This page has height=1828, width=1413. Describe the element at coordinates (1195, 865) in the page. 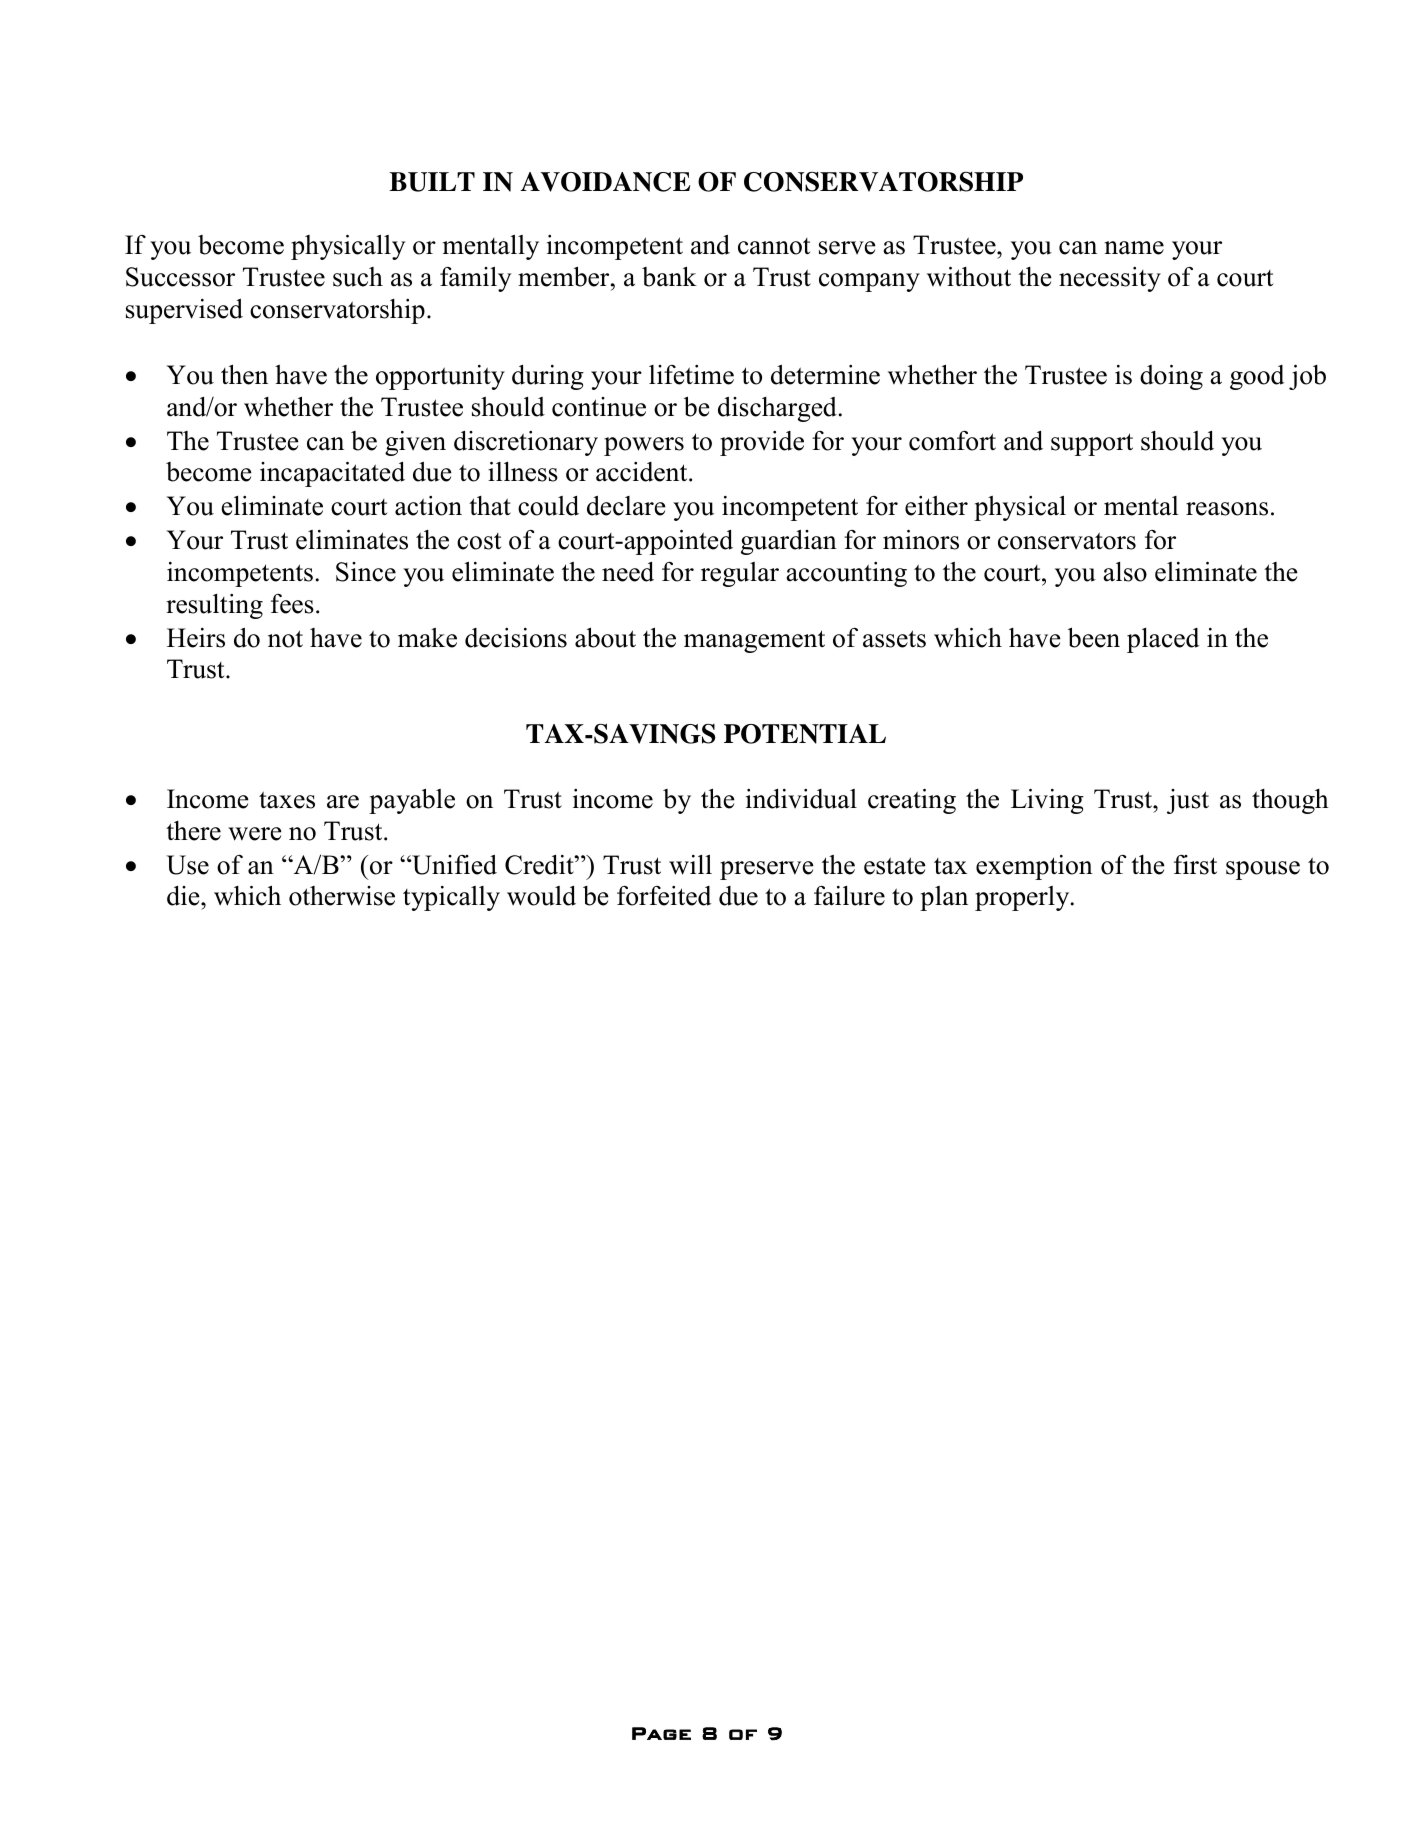

I see `first` at that location.
